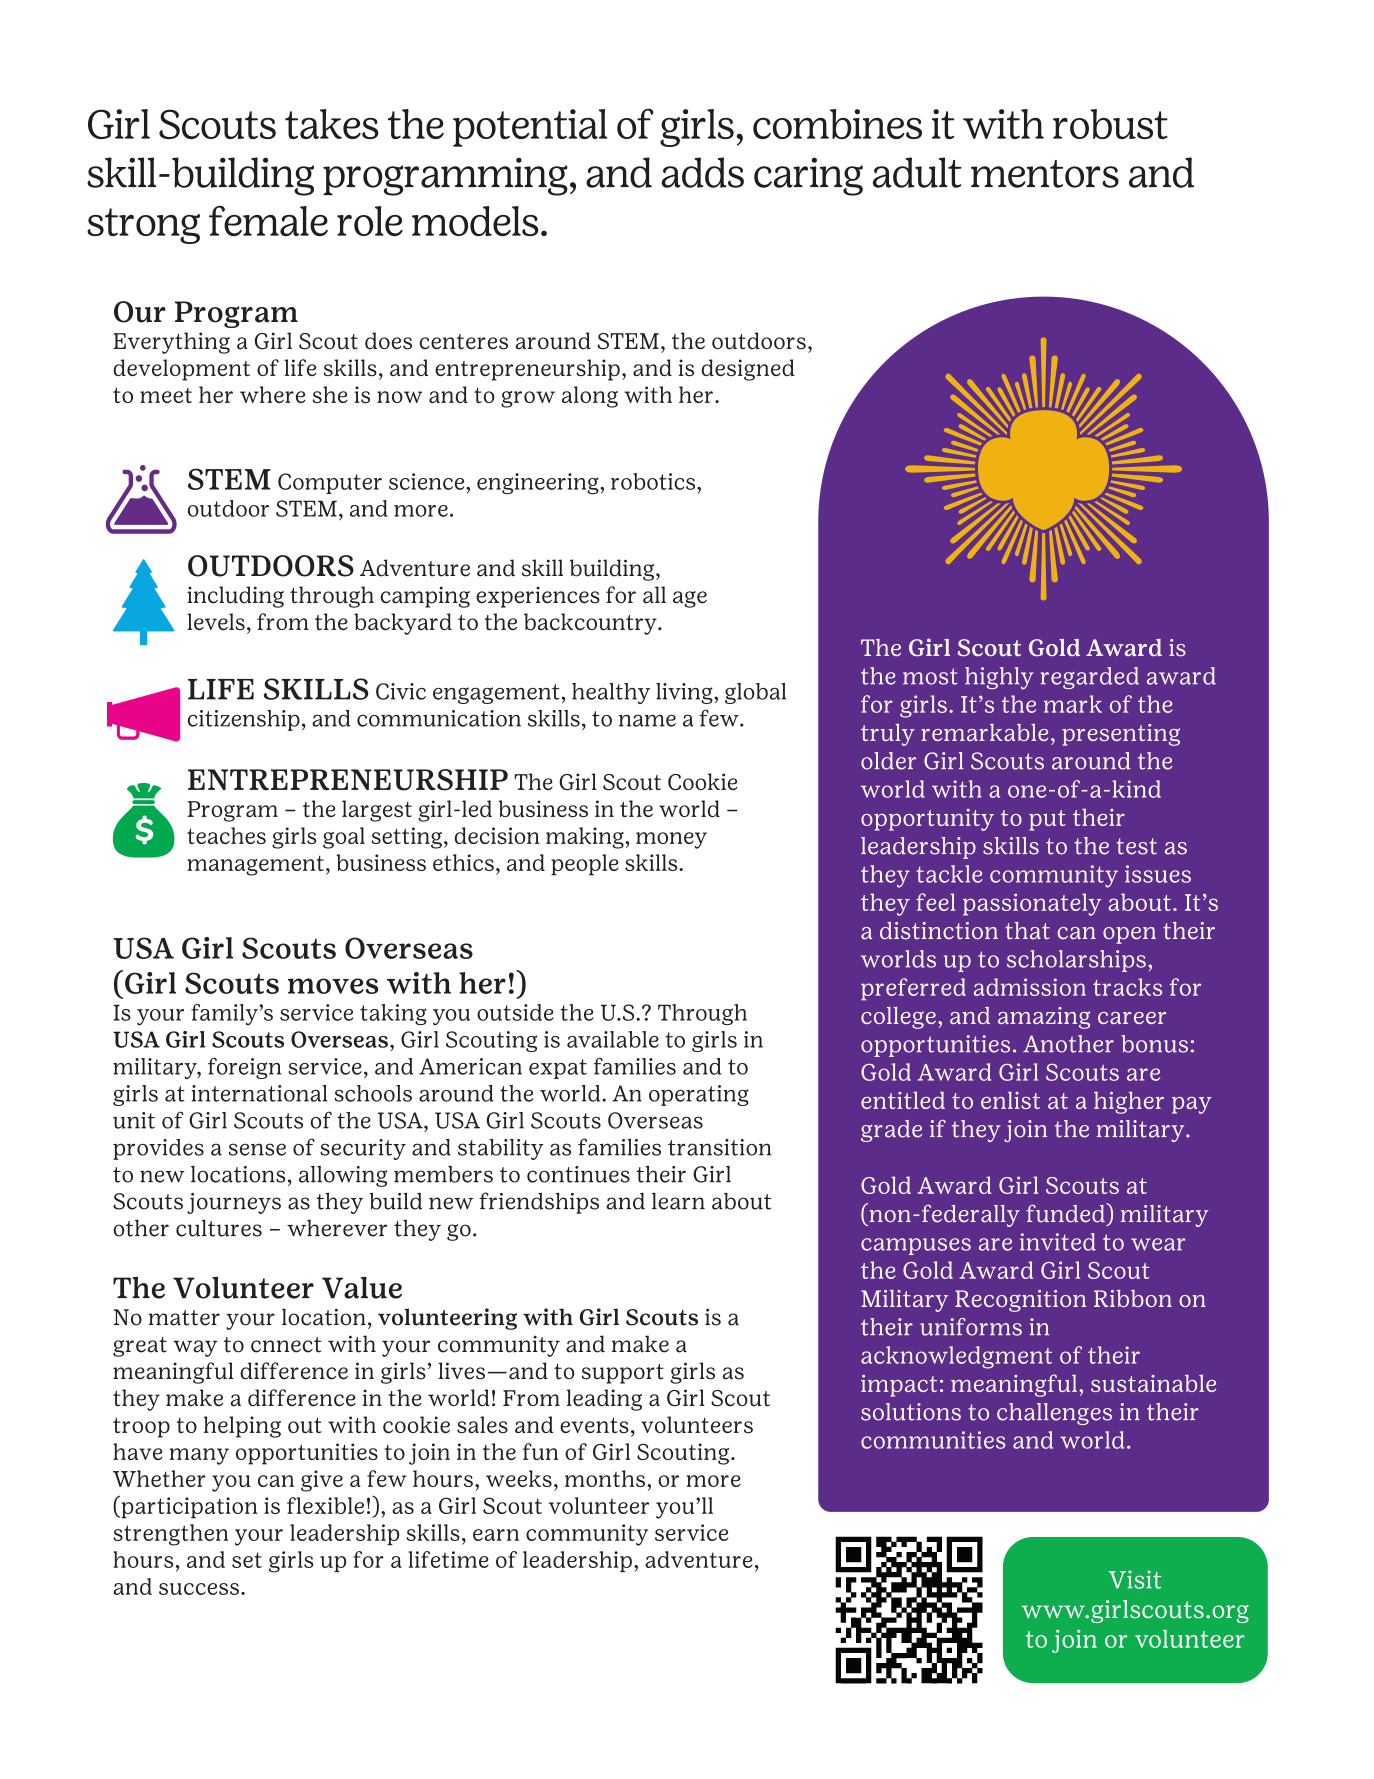  What do you see at coordinates (1135, 1579) in the document?
I see `Visit` at bounding box center [1135, 1579].
